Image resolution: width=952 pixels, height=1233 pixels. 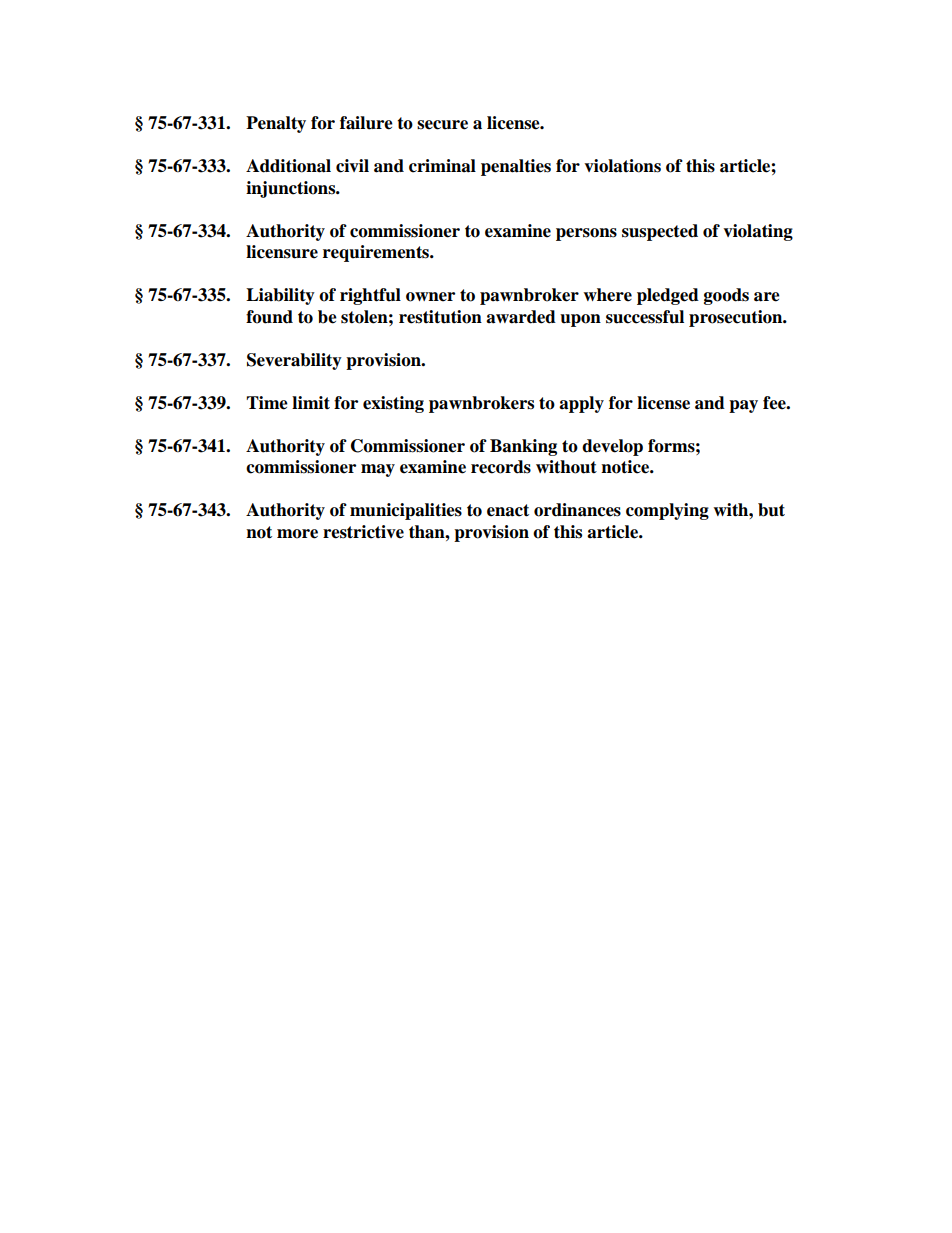 What do you see at coordinates (667, 511) in the page?
I see `complying` at bounding box center [667, 511].
